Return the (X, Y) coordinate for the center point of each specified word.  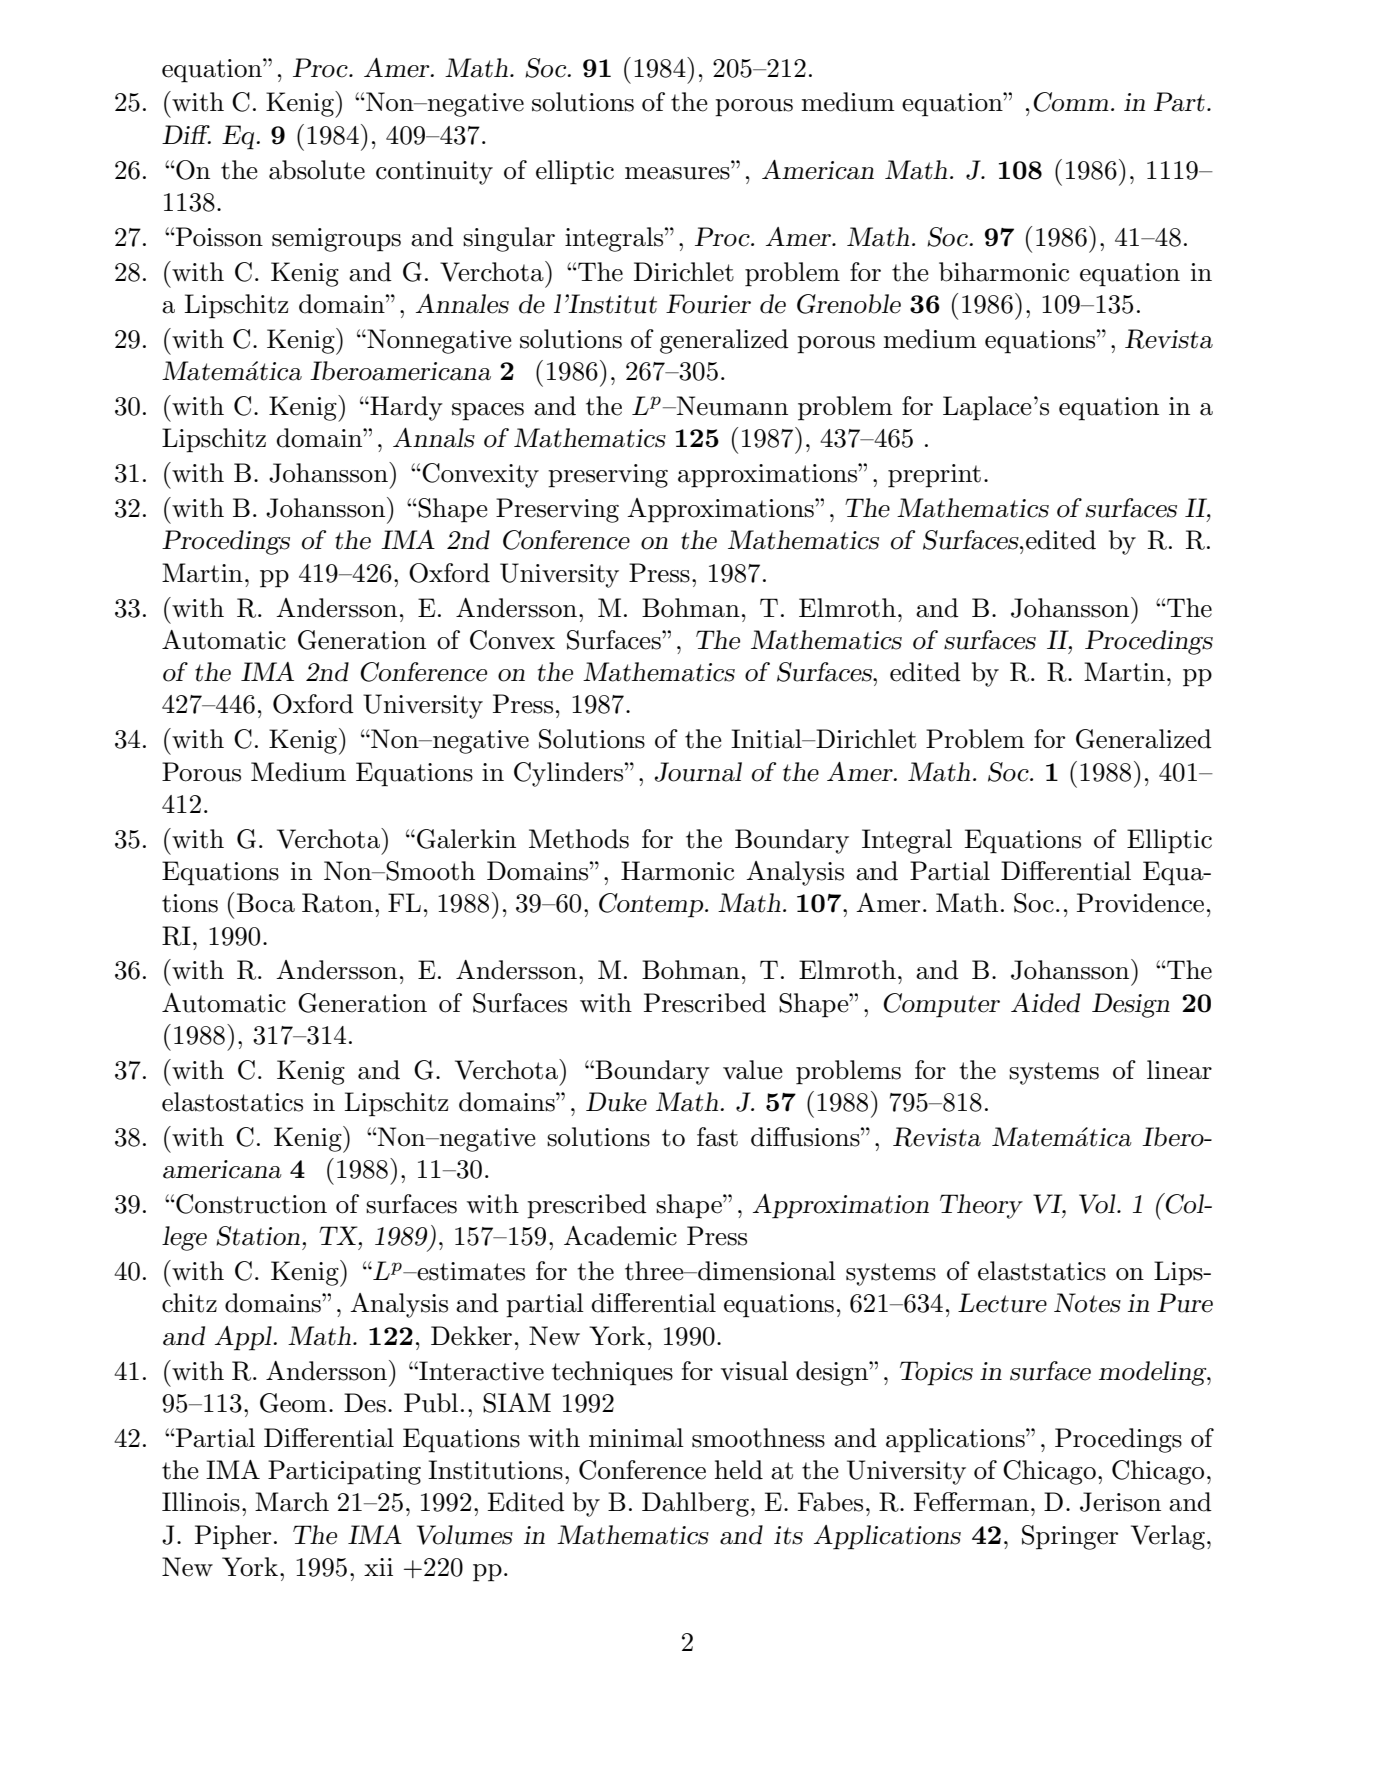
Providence (1140, 903)
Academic (620, 1236)
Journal (698, 772)
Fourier (708, 304)
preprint (934, 476)
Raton (337, 903)
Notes (1087, 1303)
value (753, 1070)
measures (677, 173)
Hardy (405, 408)
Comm (1071, 102)
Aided (1045, 1003)
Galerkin (466, 839)
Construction (250, 1204)
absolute (317, 170)
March (292, 1502)
